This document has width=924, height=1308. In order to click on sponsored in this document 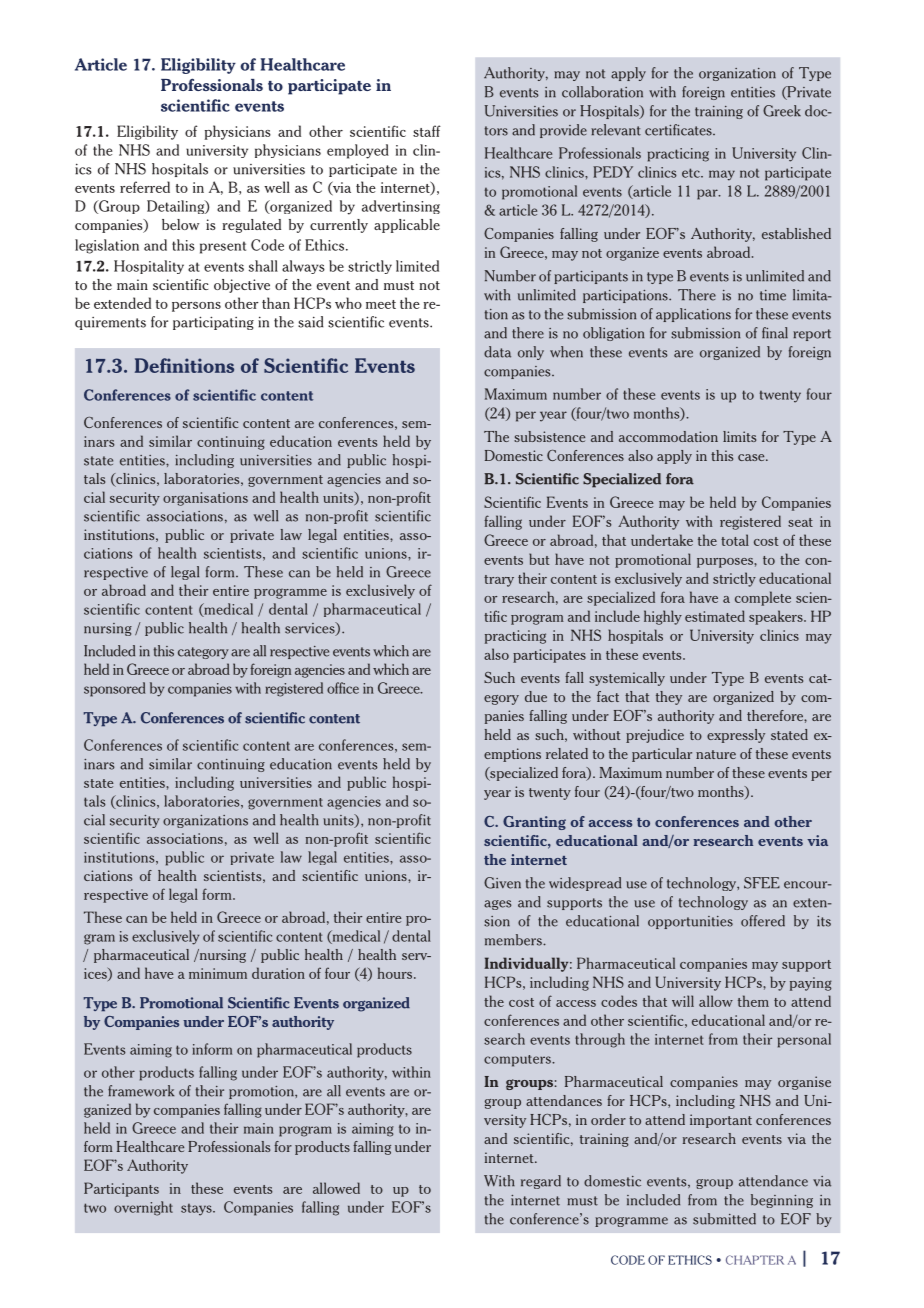, I will do `click(115, 689)`.
